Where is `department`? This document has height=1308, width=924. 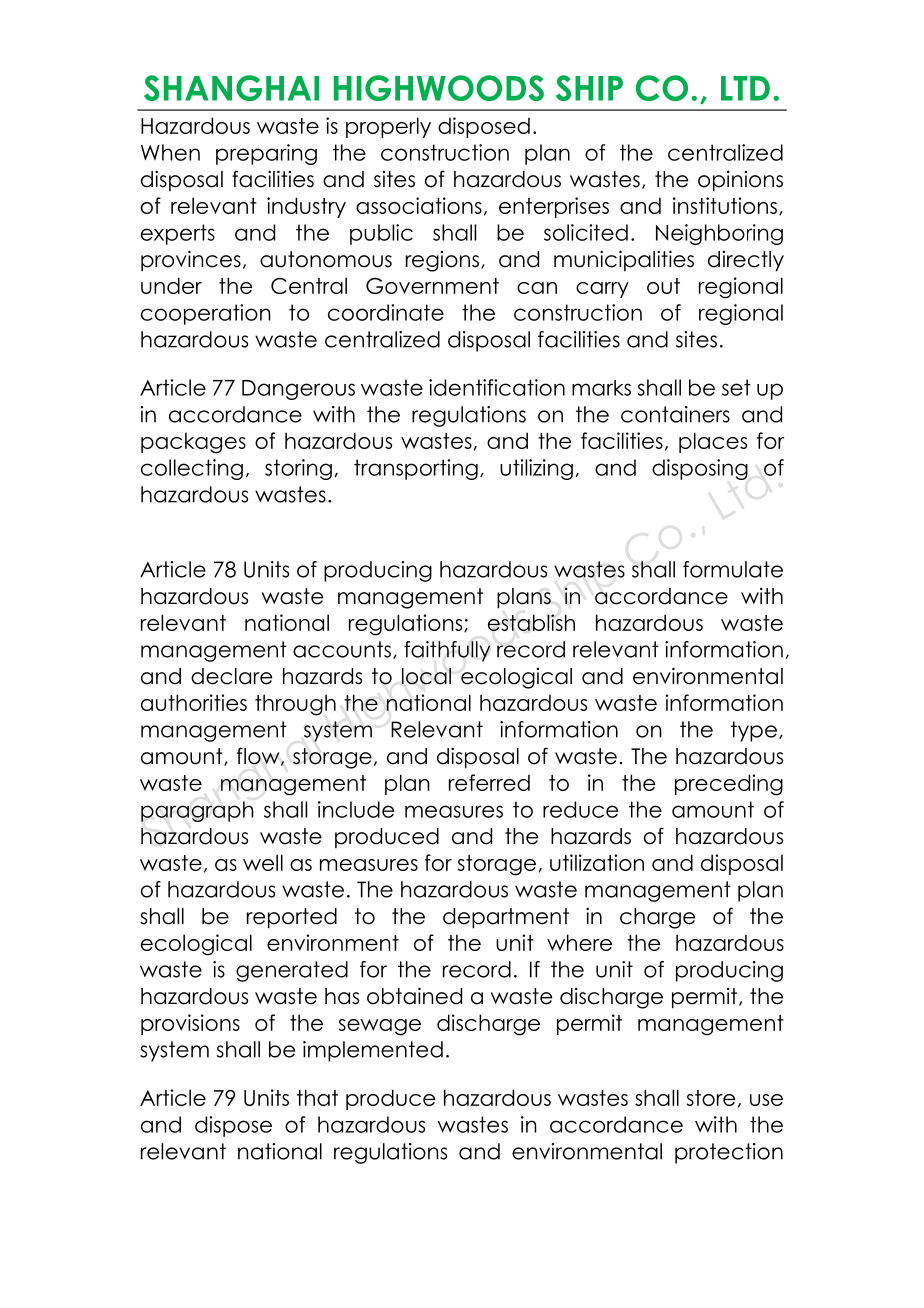 department is located at coordinates (506, 918).
